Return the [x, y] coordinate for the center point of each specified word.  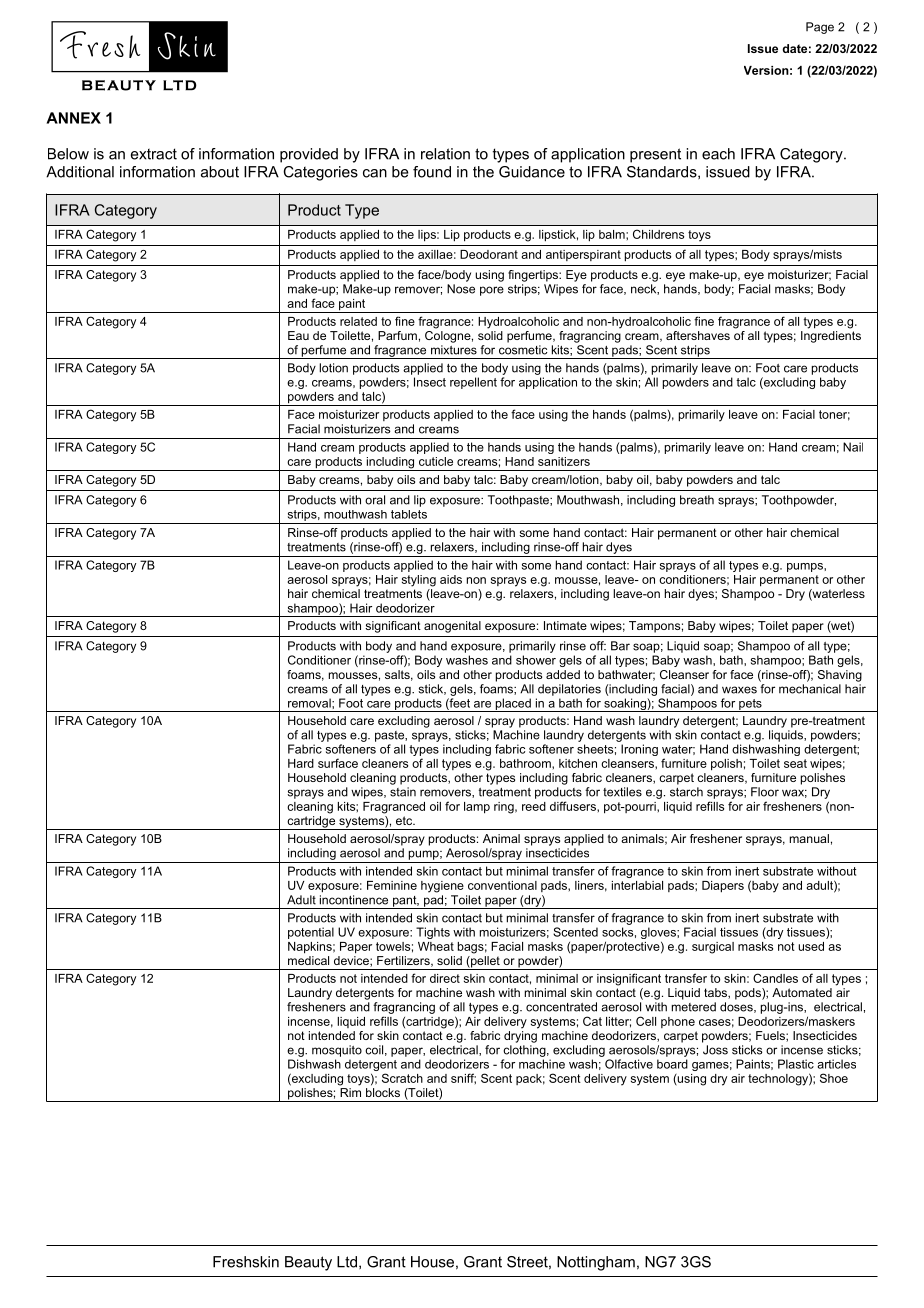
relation [445, 154]
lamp [477, 808]
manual [809, 838]
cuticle [436, 461]
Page [820, 28]
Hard [301, 763]
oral [375, 500]
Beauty [308, 1263]
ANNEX [73, 118]
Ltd [347, 1262]
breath [697, 500]
